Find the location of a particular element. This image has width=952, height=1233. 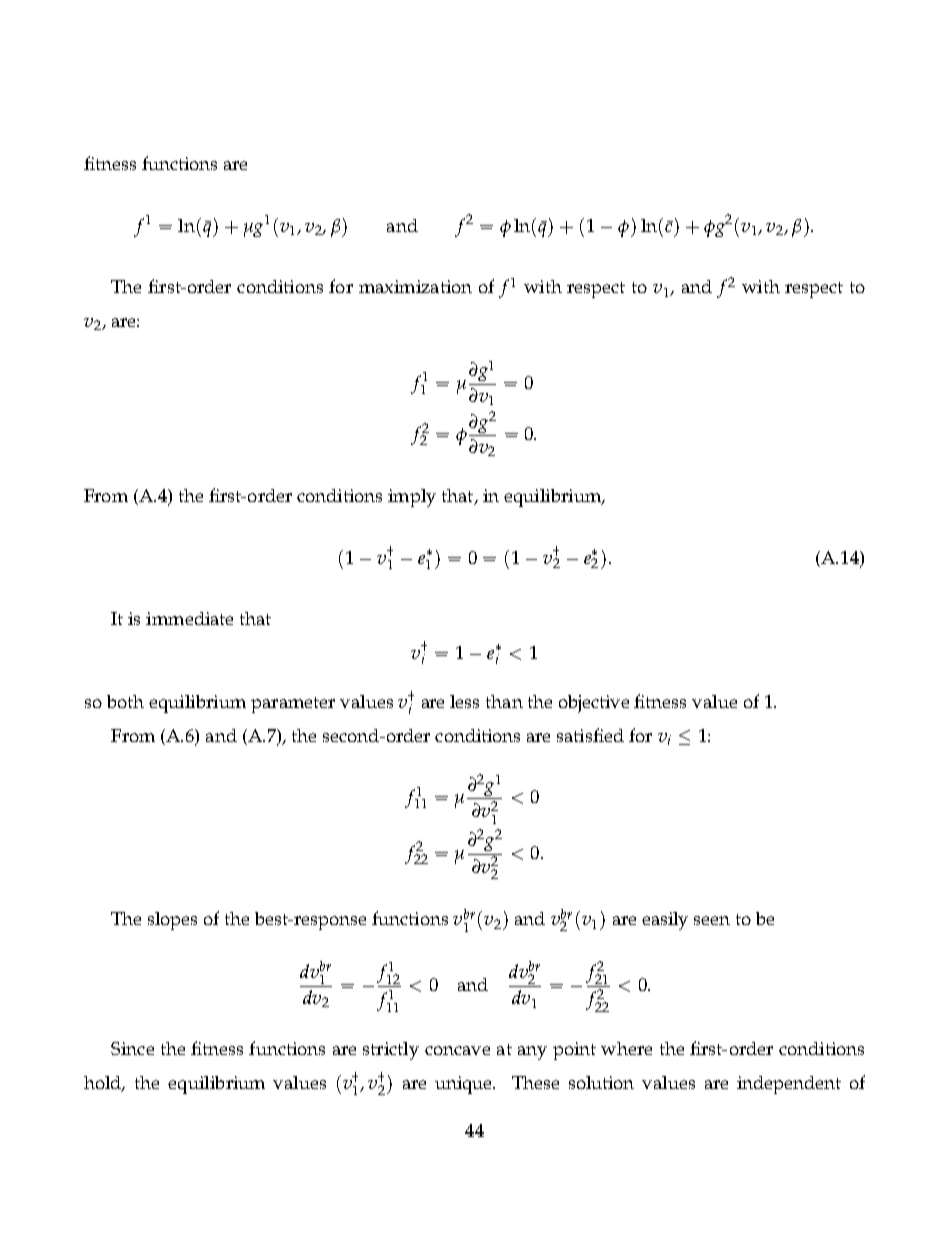

satisfied is located at coordinates (590, 735).
